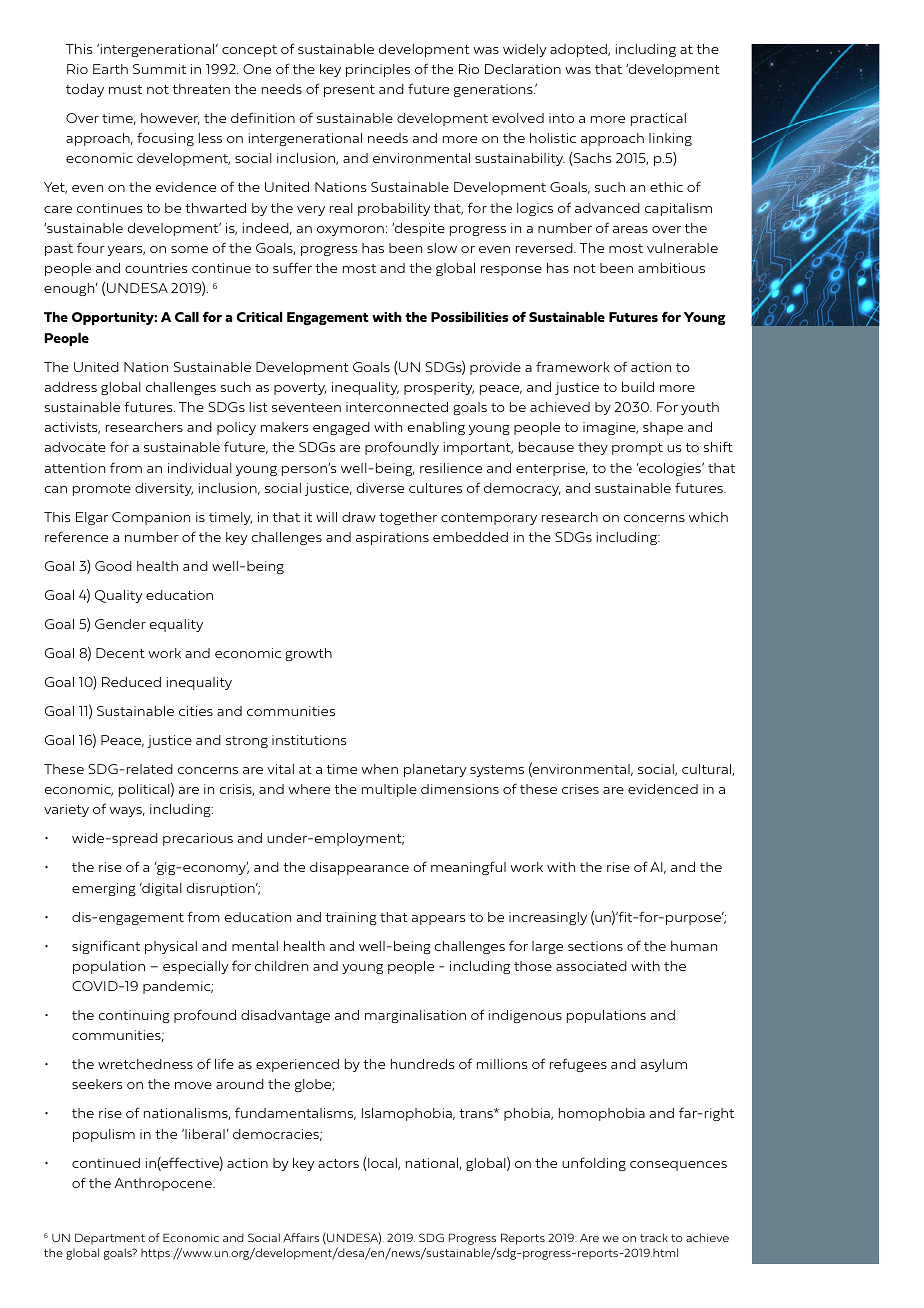 Image resolution: width=924 pixels, height=1308 pixels. I want to click on must, so click(125, 89).
